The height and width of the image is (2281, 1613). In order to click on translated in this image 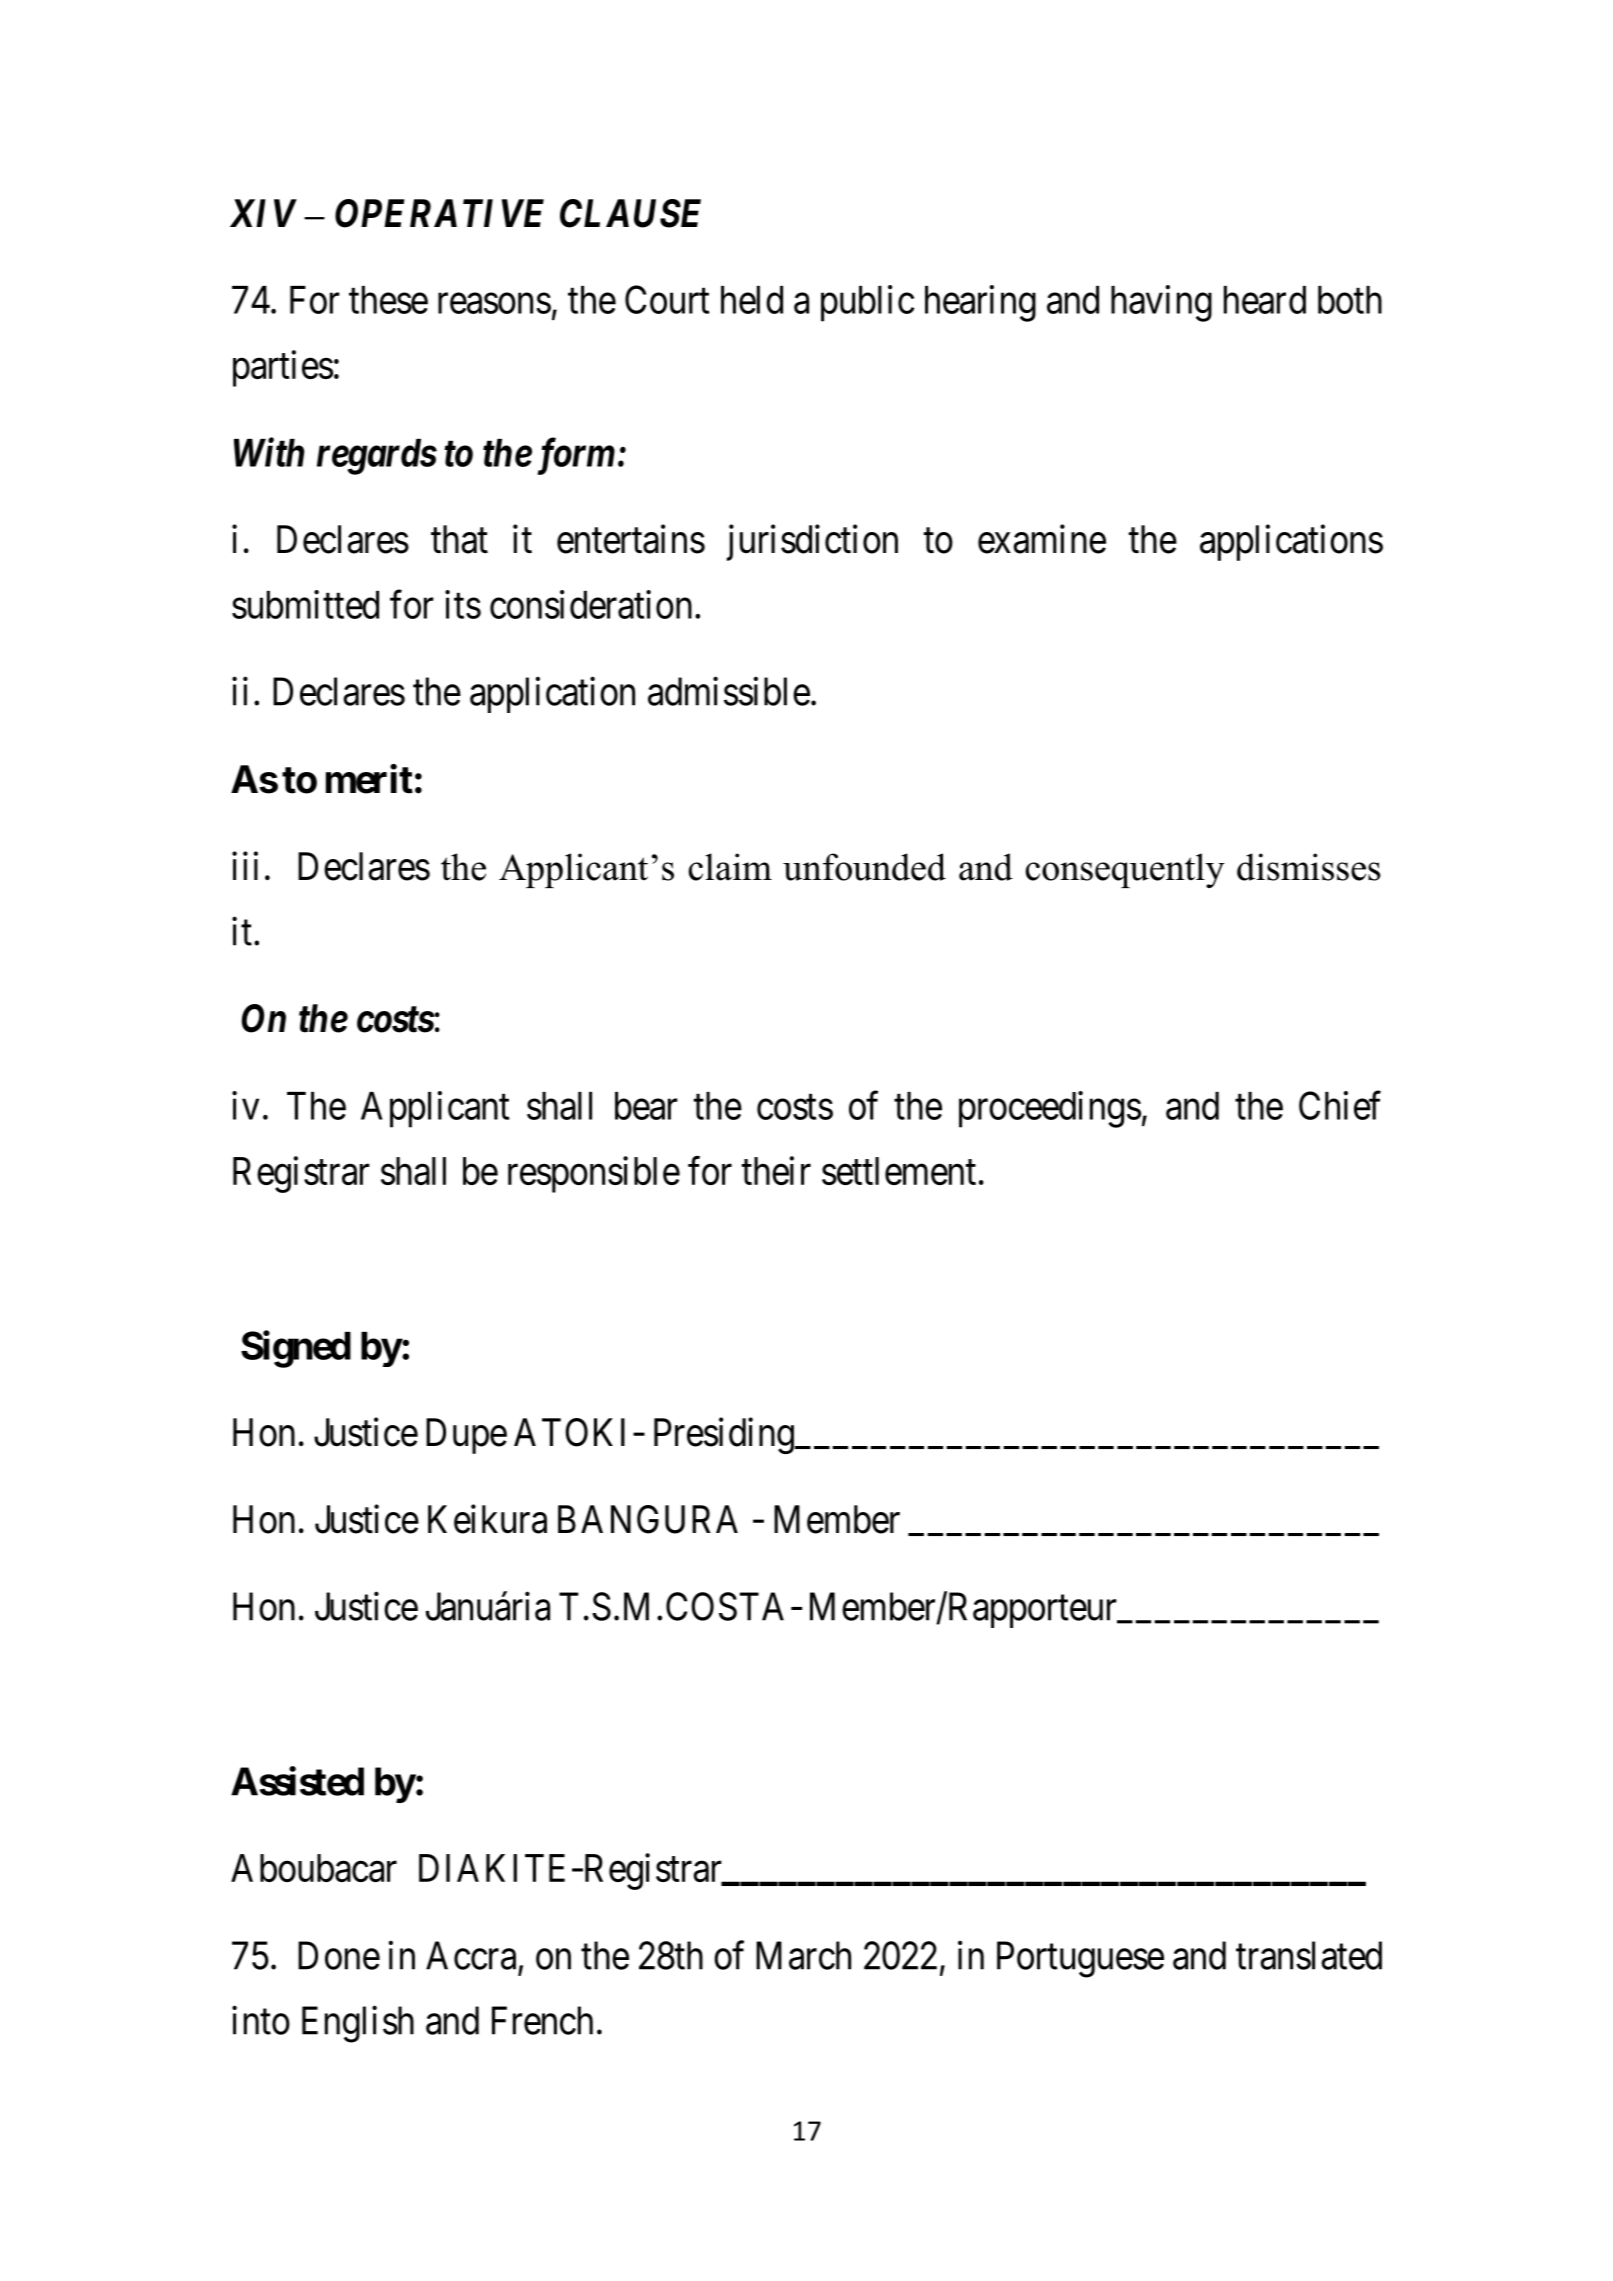, I will do `click(1309, 1955)`.
